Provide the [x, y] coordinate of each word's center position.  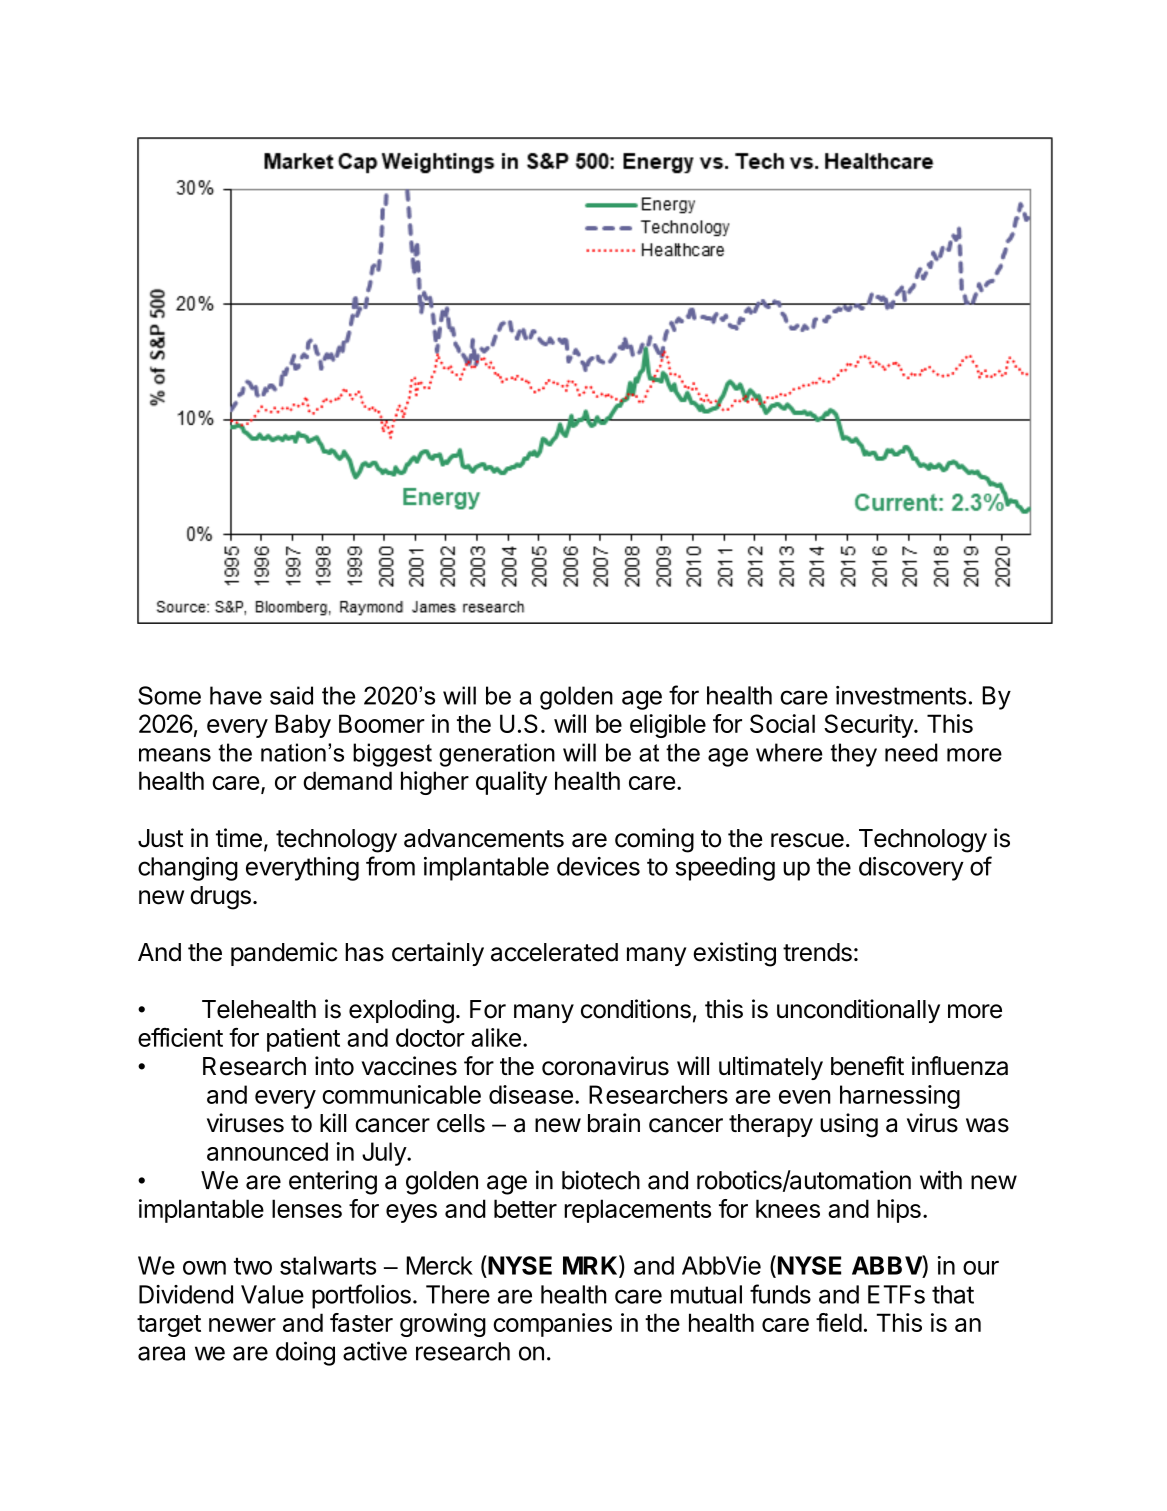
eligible [668, 726]
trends [817, 952]
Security [869, 726]
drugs [220, 898]
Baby [303, 726]
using [849, 1125]
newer [242, 1325]
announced [267, 1151]
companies [552, 1325]
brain [614, 1123]
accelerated [554, 952]
